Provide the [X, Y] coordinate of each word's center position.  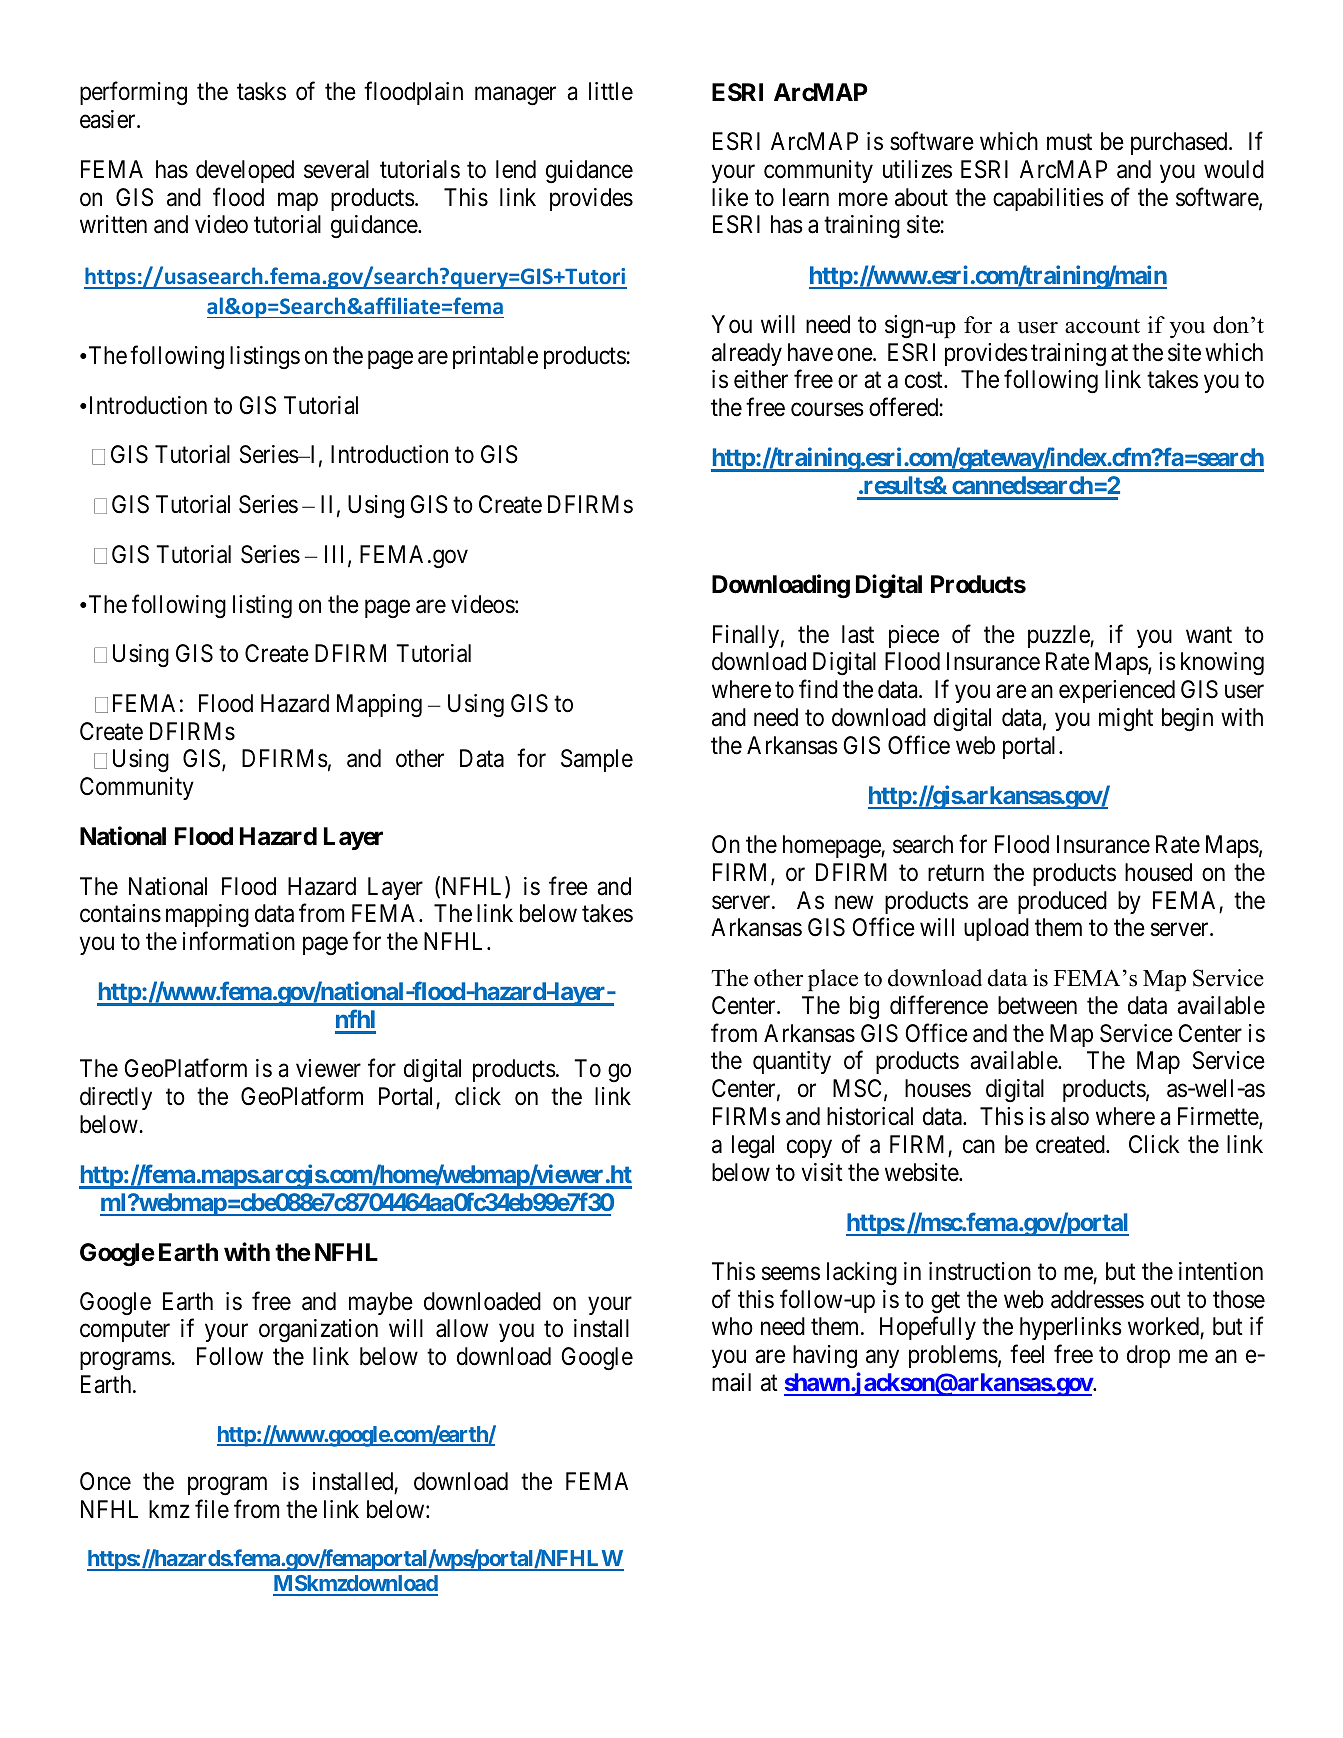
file [212, 1509]
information [239, 941]
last [858, 634]
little [611, 91]
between [1037, 1005]
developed [245, 171]
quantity [792, 1062]
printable [495, 357]
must [1069, 142]
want [1209, 635]
